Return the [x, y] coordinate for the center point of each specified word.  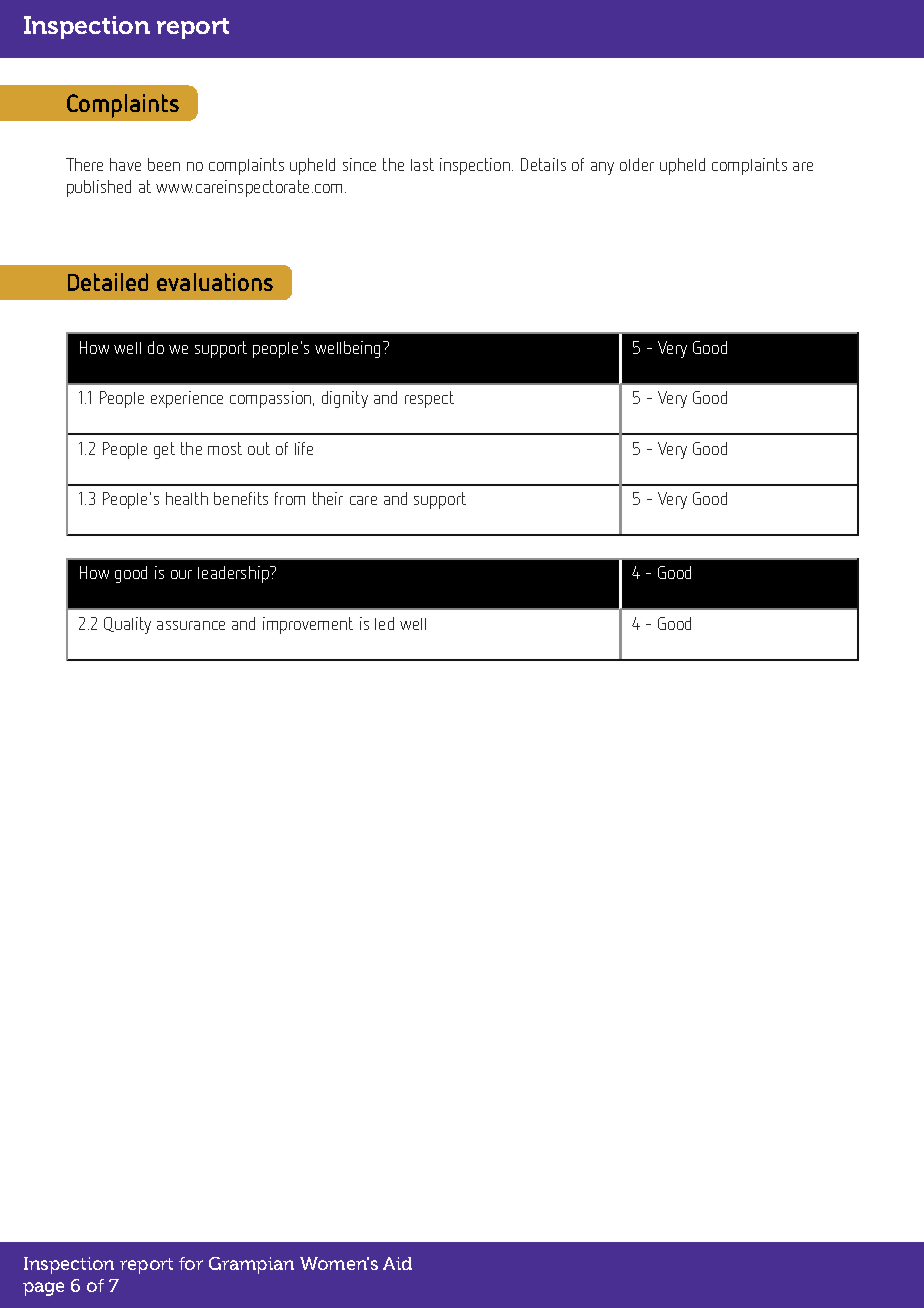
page [43, 1289]
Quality [127, 625]
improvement [308, 625]
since [359, 164]
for [191, 1263]
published [99, 188]
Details [543, 164]
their [328, 498]
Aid [397, 1263]
